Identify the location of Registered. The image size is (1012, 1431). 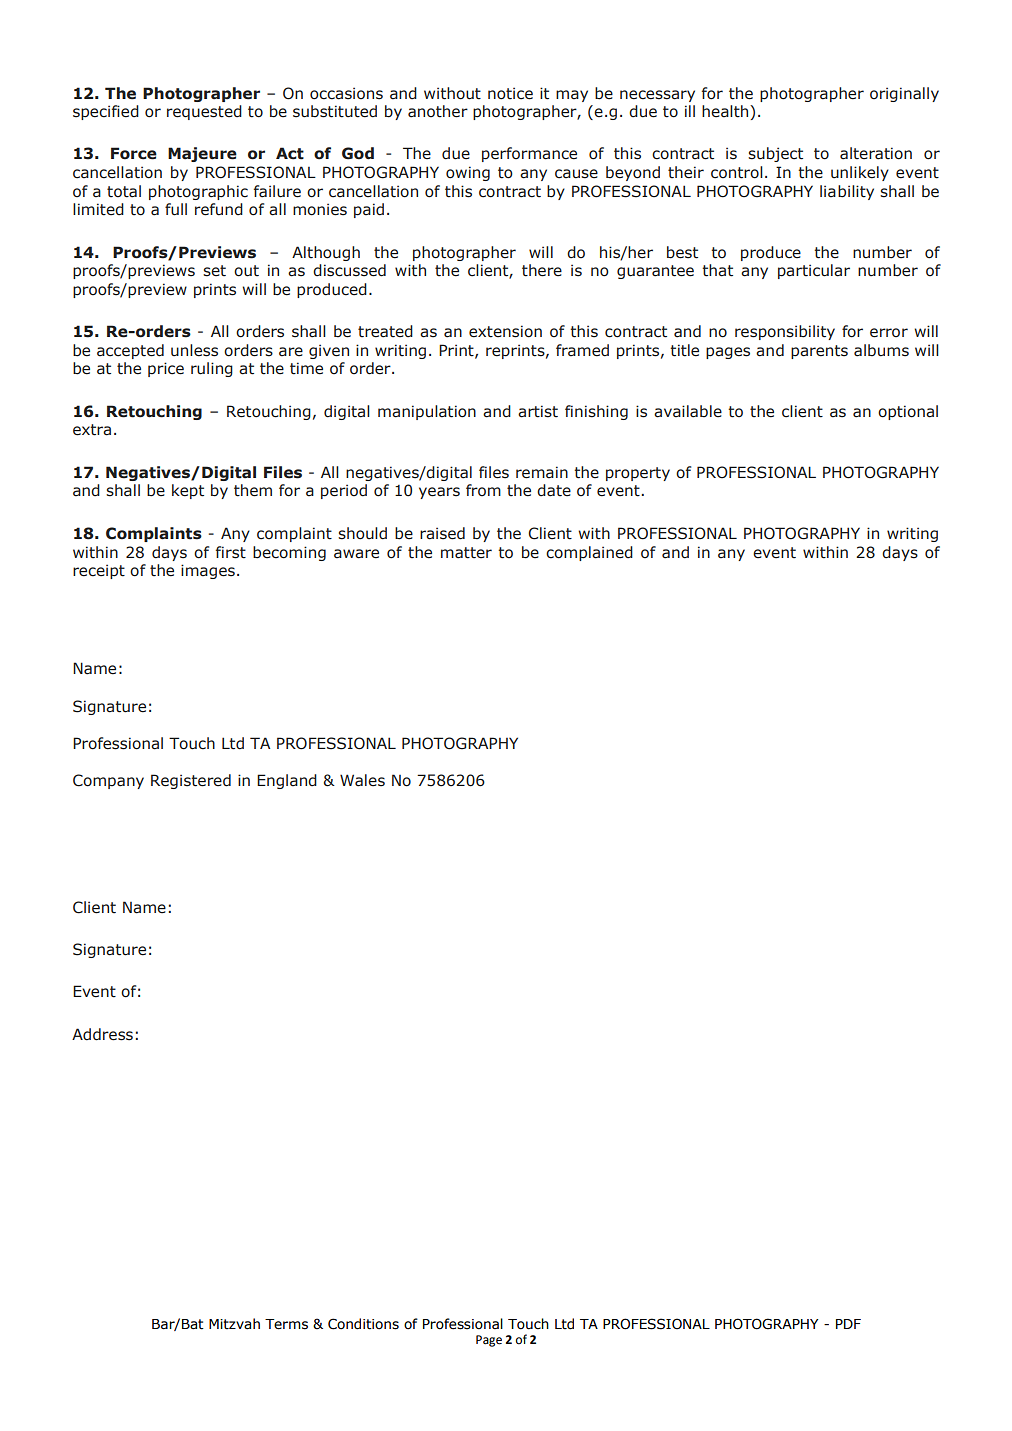
(191, 781).
